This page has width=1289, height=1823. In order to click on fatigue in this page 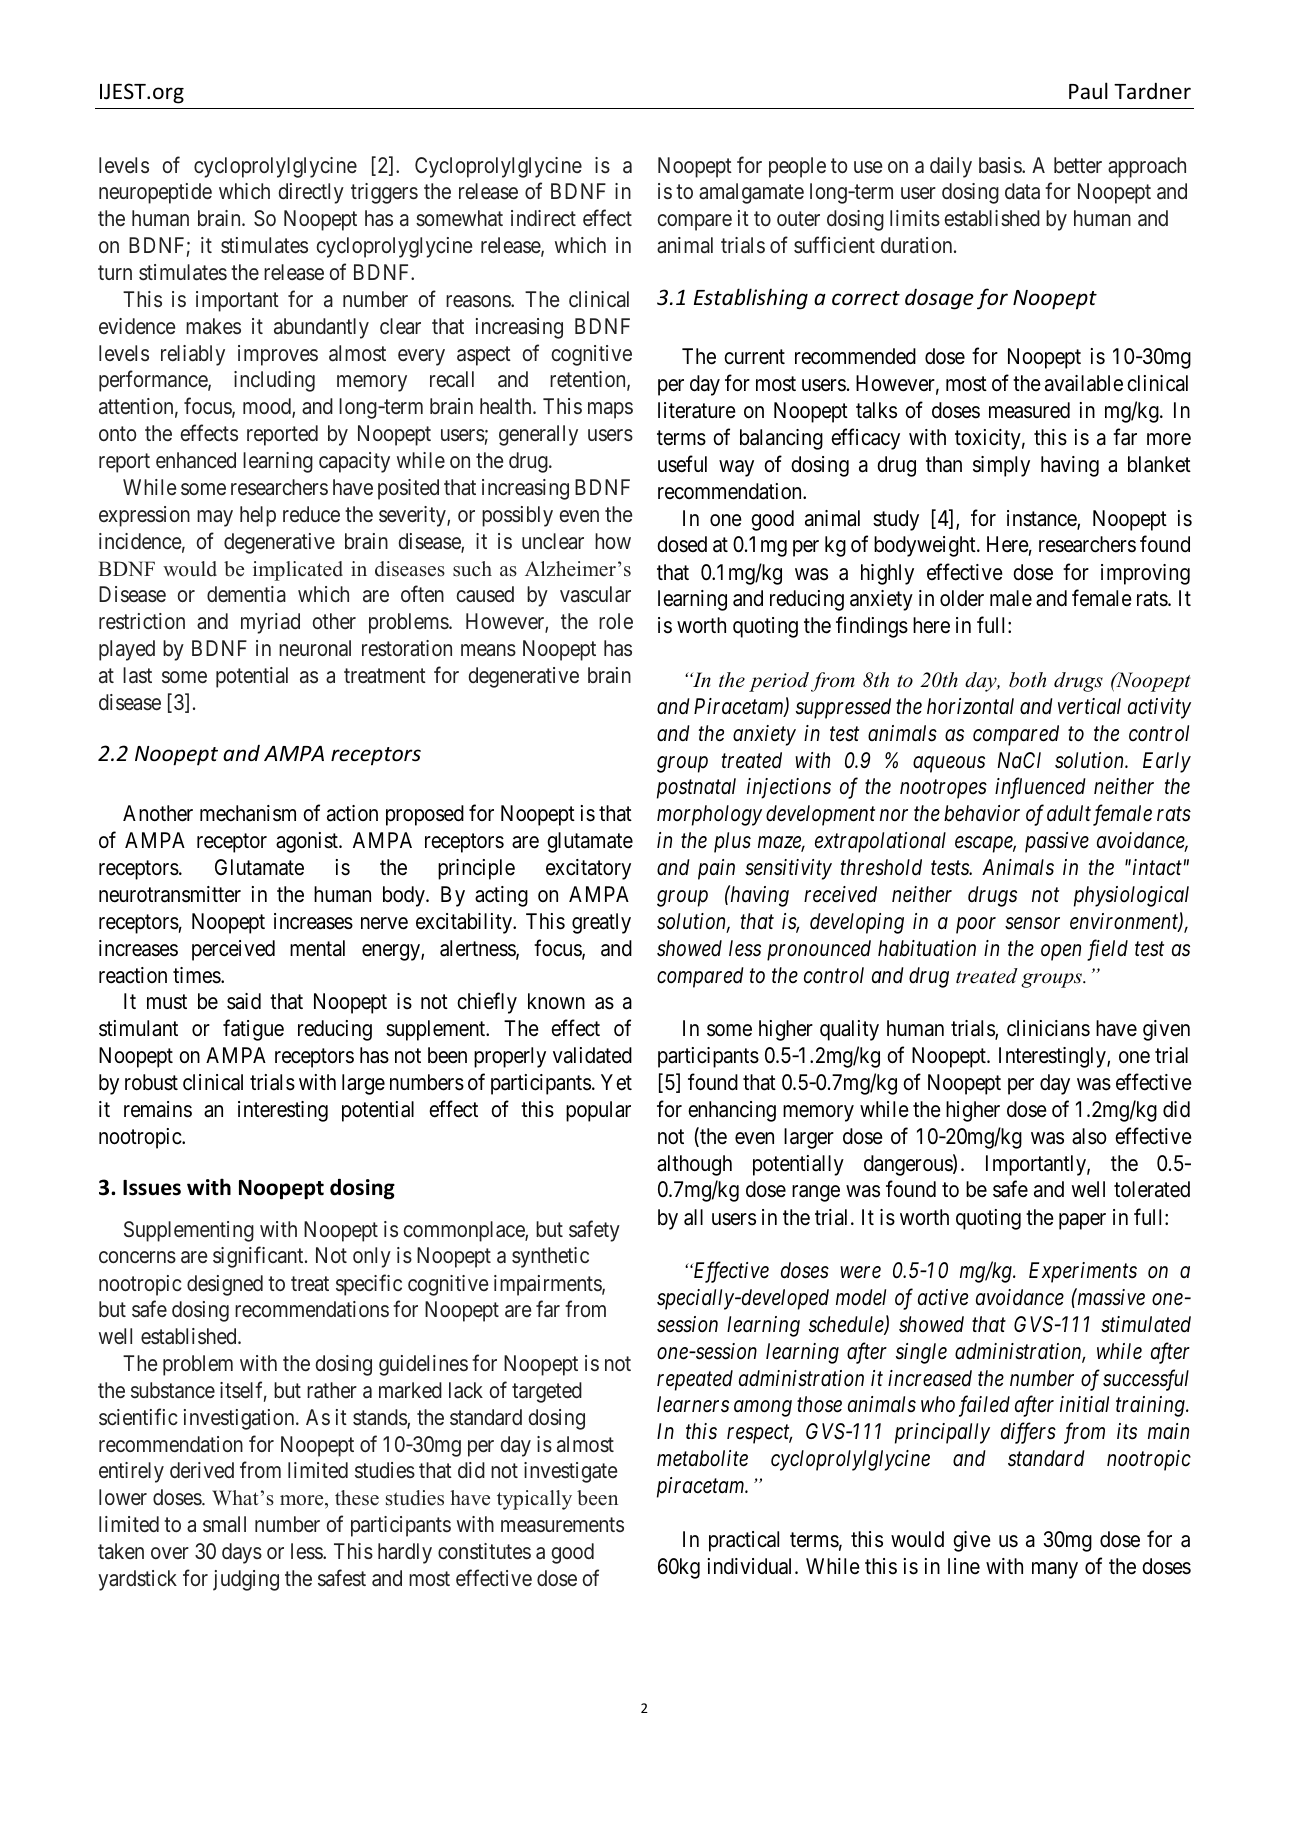, I will do `click(253, 1030)`.
